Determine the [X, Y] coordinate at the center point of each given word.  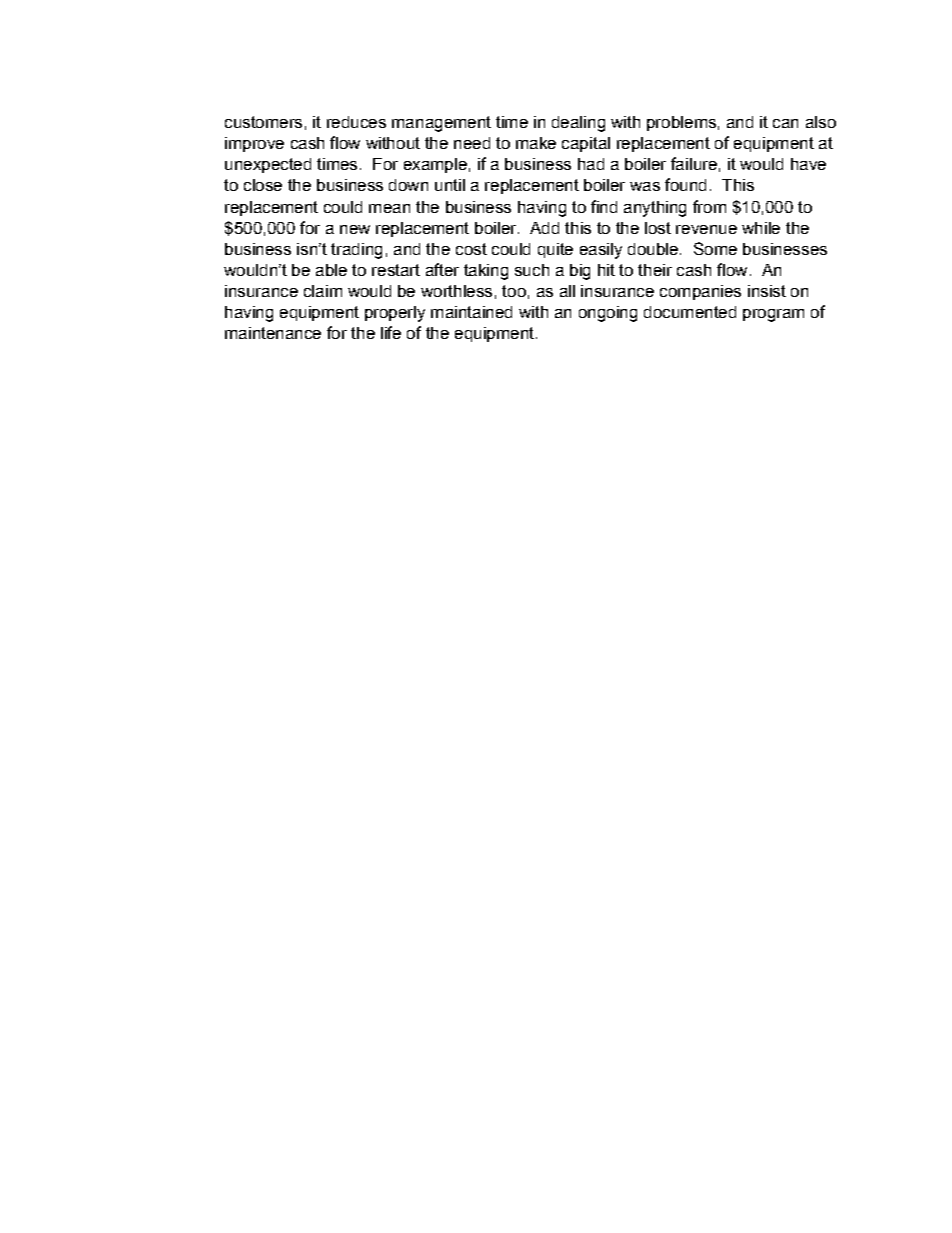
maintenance [273, 333]
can [785, 123]
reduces [356, 122]
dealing [578, 124]
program [773, 315]
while [761, 228]
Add [544, 228]
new [355, 229]
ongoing [608, 314]
